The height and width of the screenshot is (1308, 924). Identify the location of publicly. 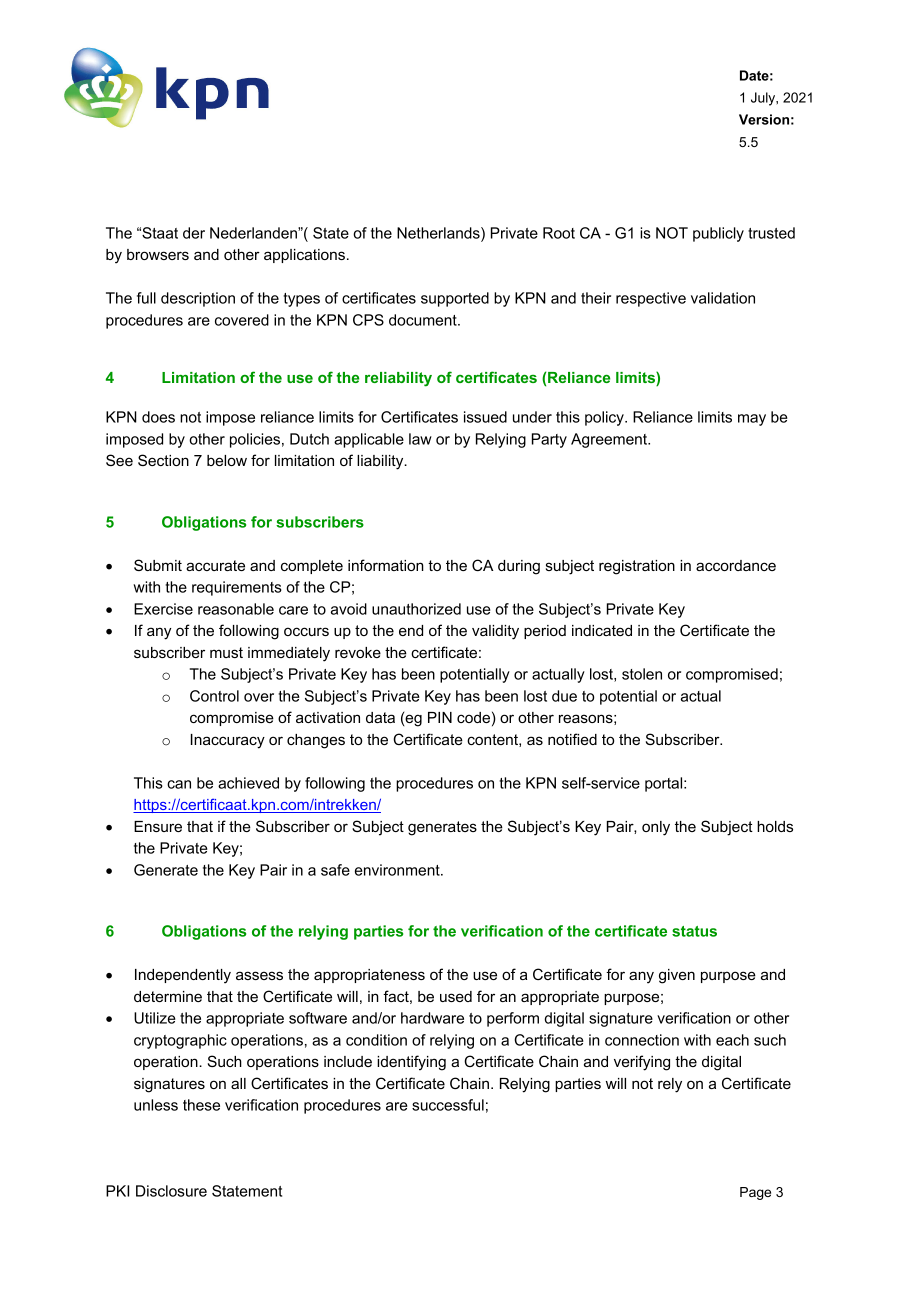
(718, 234).
